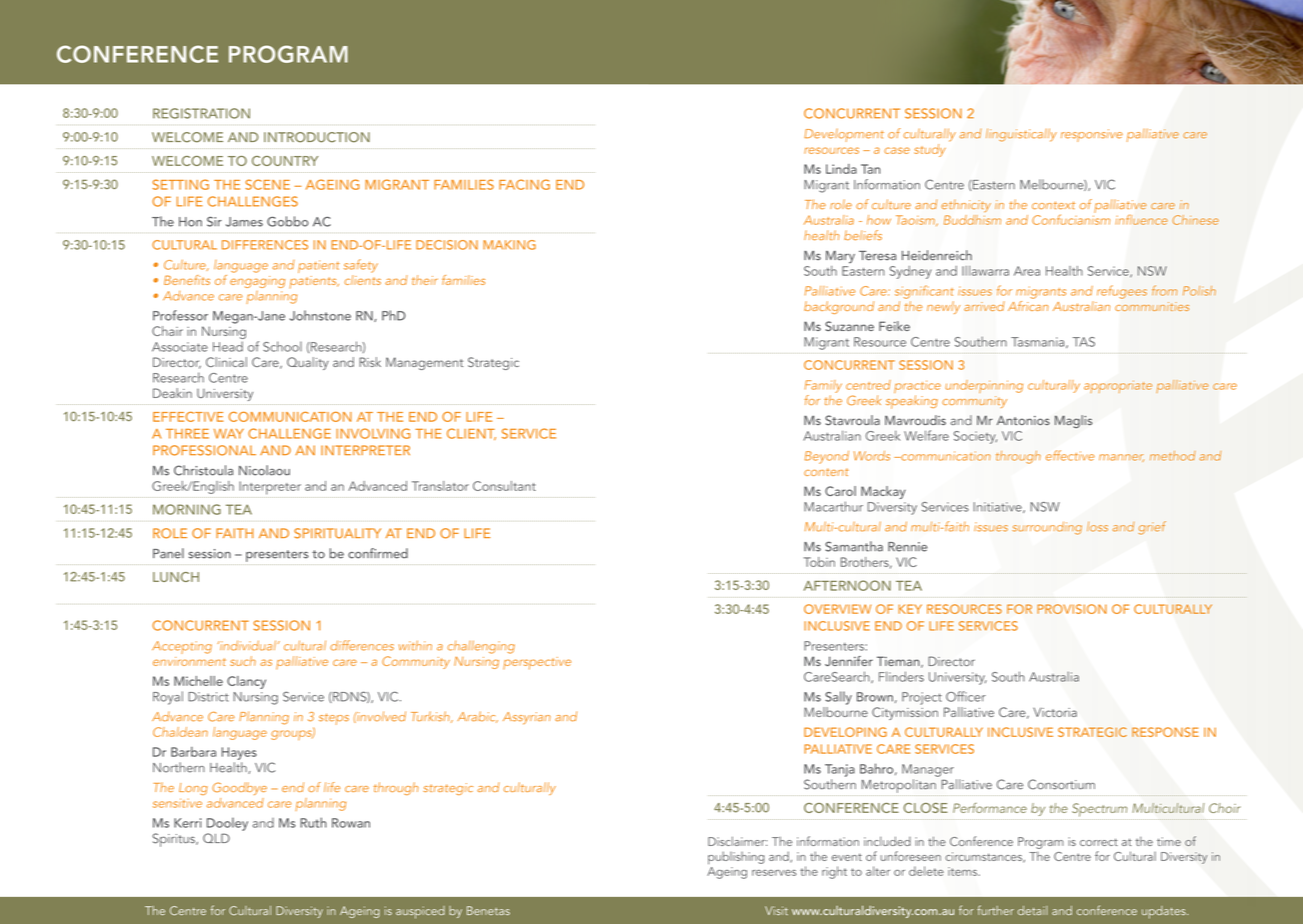 The image size is (1303, 924). I want to click on Victoria, so click(1055, 712).
